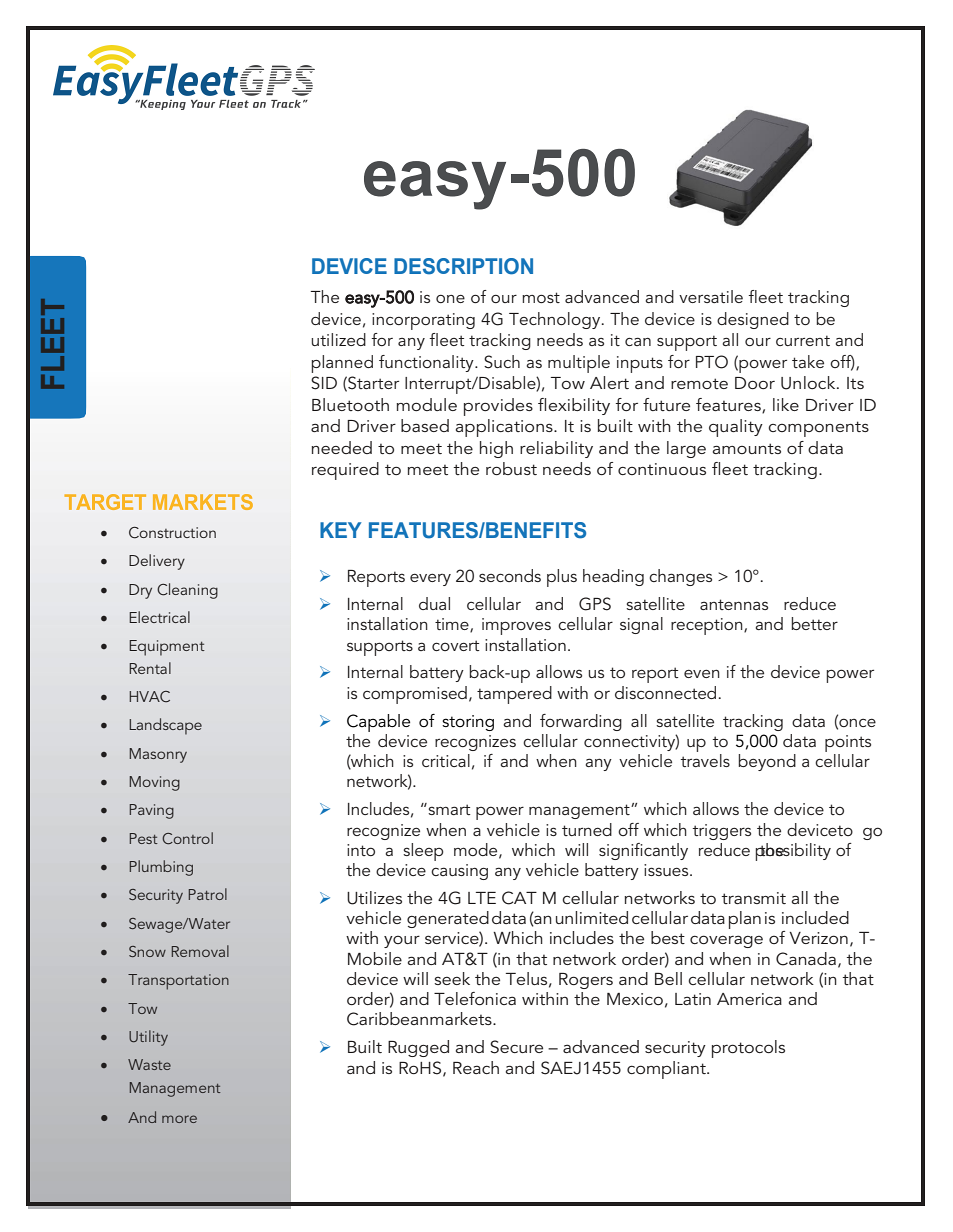  I want to click on most, so click(541, 297).
